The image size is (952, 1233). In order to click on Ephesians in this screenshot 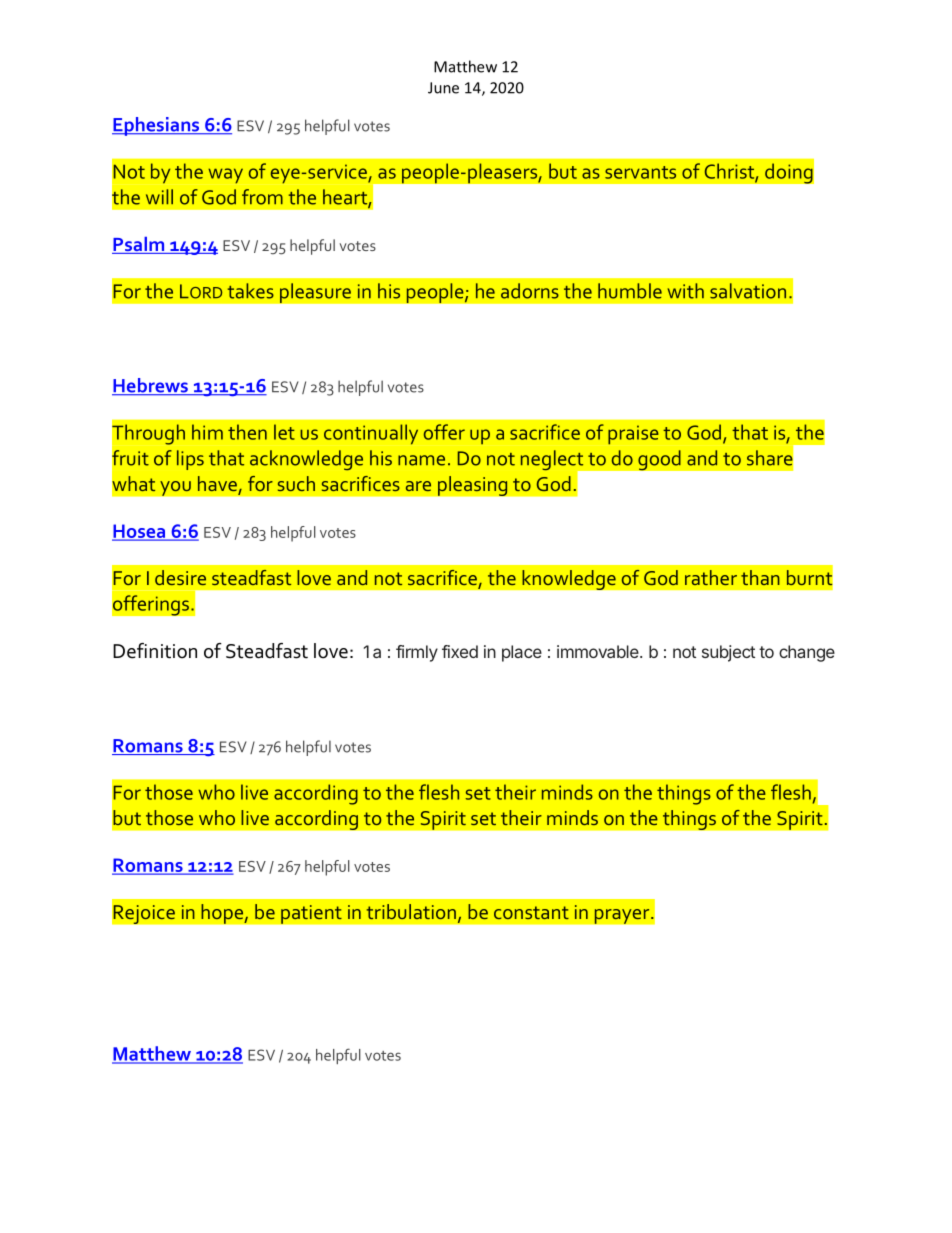, I will do `click(157, 126)`.
